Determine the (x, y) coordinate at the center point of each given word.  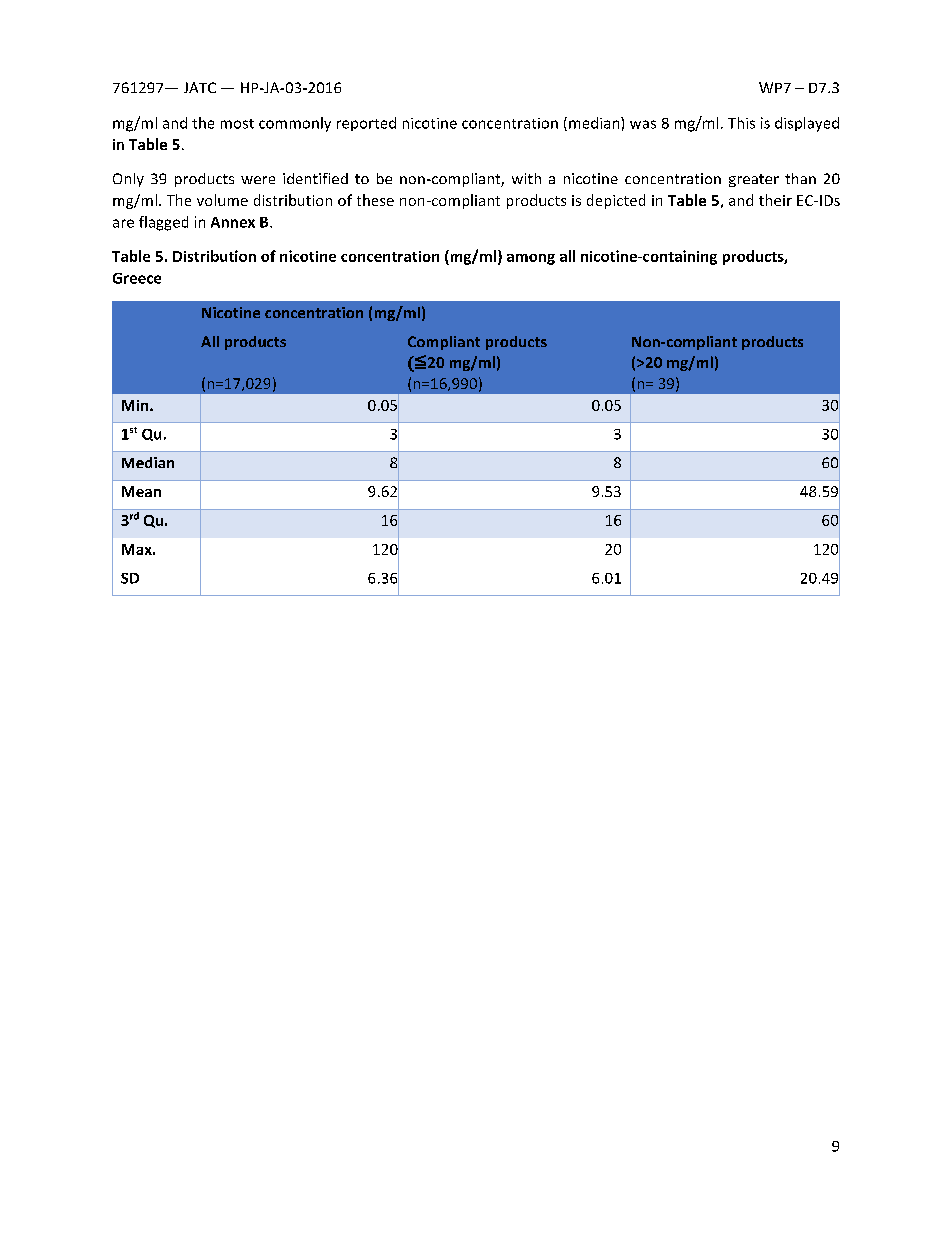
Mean (141, 491)
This (741, 123)
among (531, 259)
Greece (137, 278)
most (237, 124)
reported (366, 124)
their (775, 200)
